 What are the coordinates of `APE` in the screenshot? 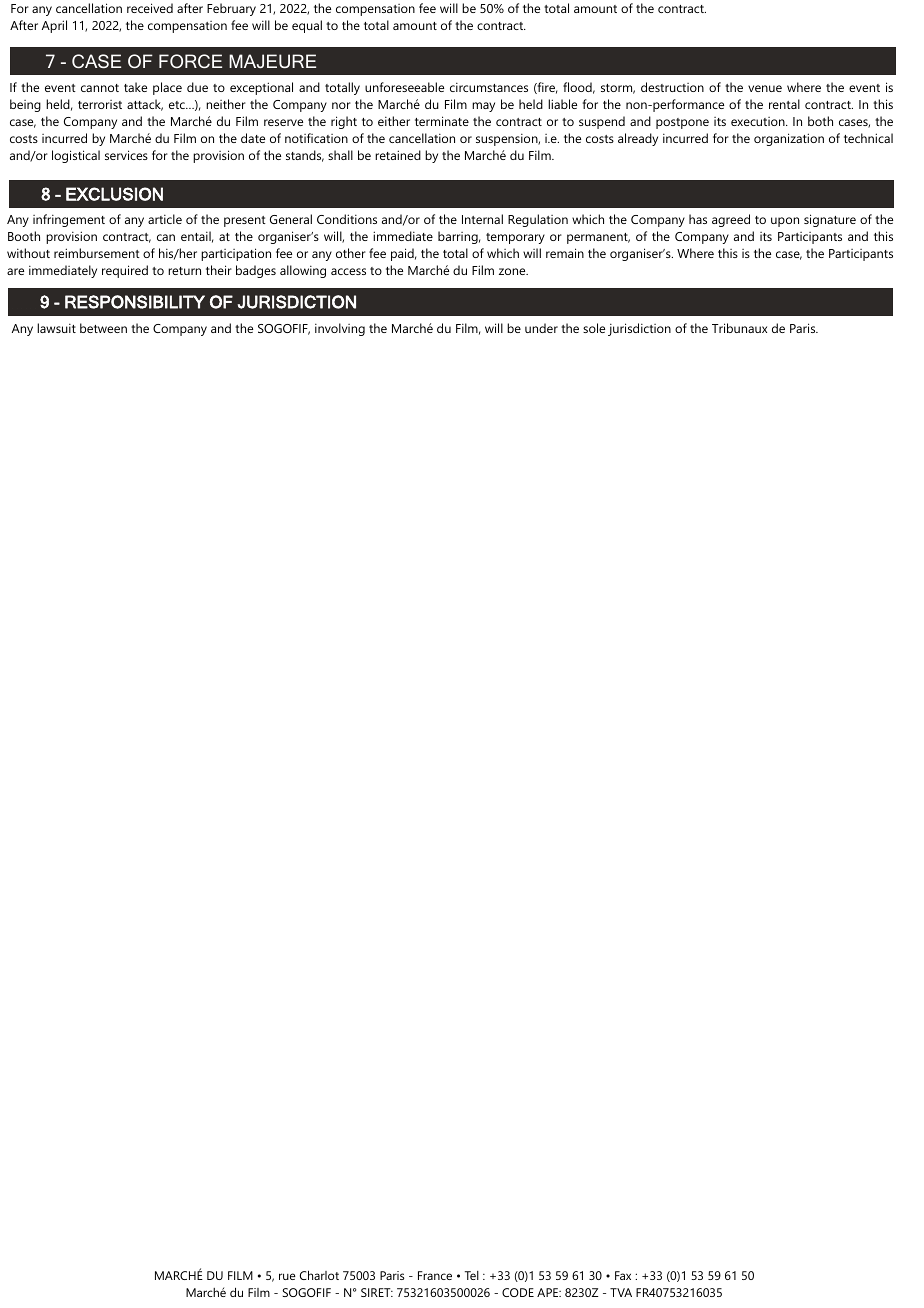 It's located at (548, 1292).
